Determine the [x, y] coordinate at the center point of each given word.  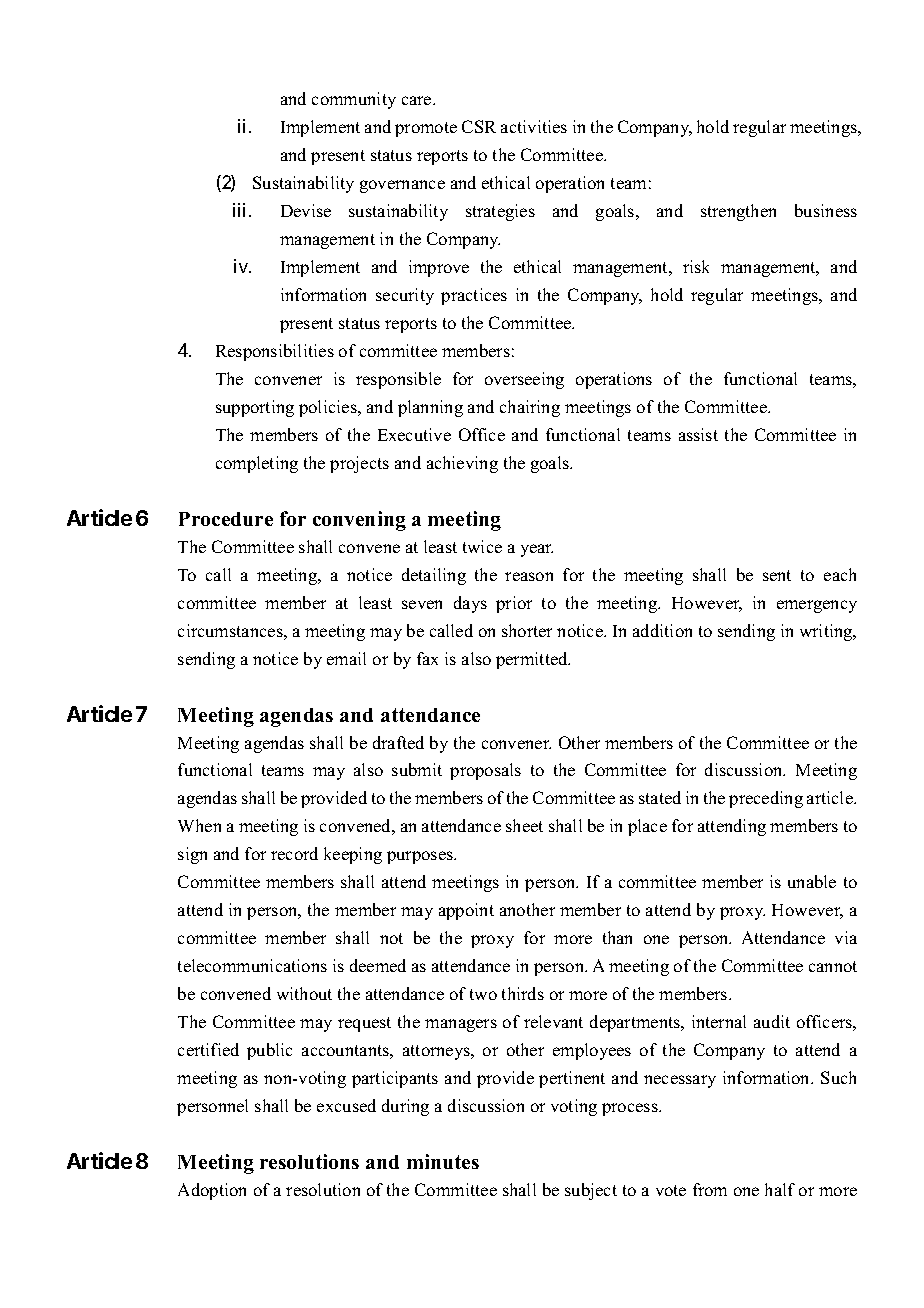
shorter [527, 630]
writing [827, 632]
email [346, 658]
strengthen [738, 212]
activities [534, 126]
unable [812, 881]
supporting [255, 408]
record [294, 853]
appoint [466, 911]
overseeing [524, 380]
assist [698, 434]
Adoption [212, 1191]
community [354, 100]
